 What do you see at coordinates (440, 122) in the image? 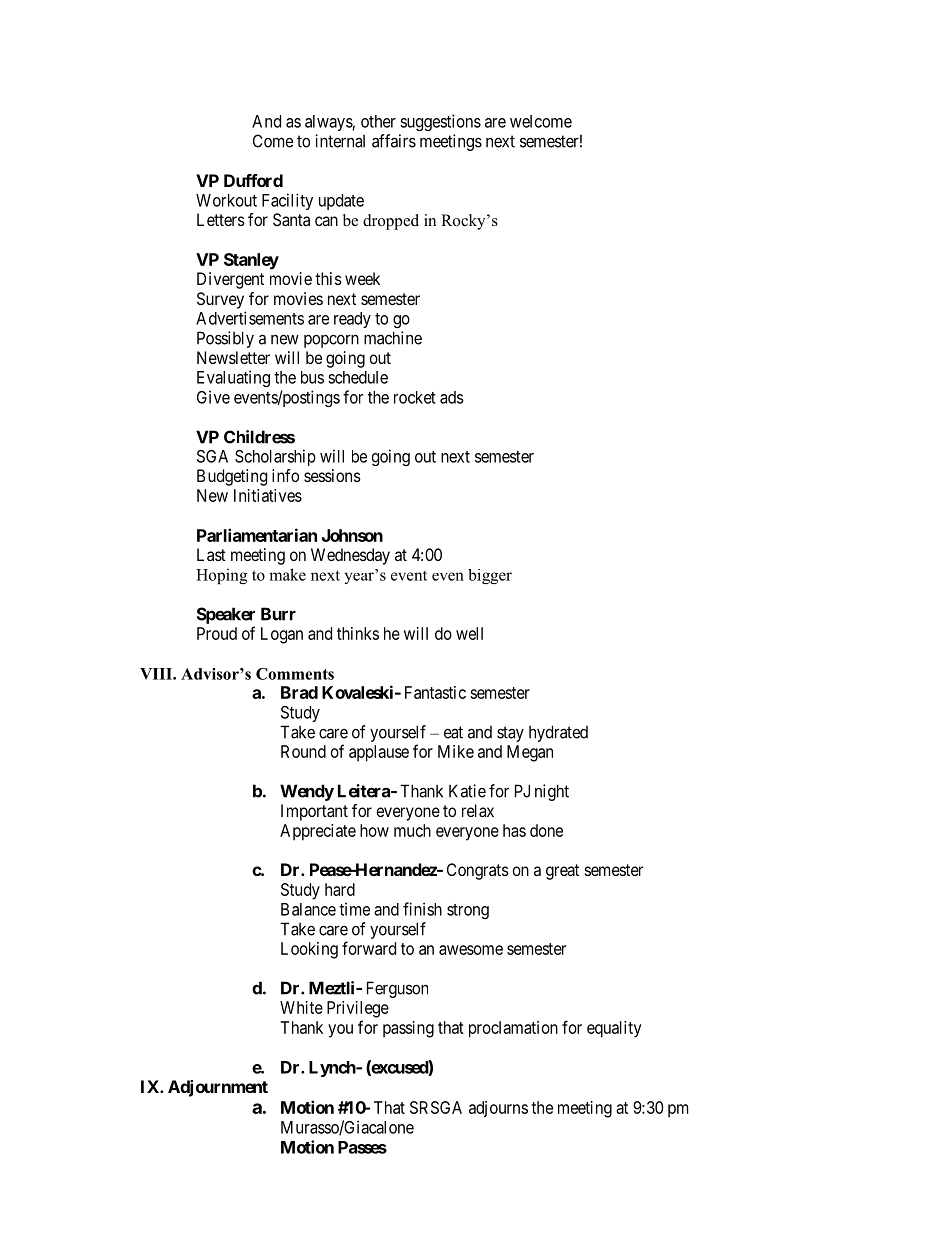
I see `suggestions` at bounding box center [440, 122].
